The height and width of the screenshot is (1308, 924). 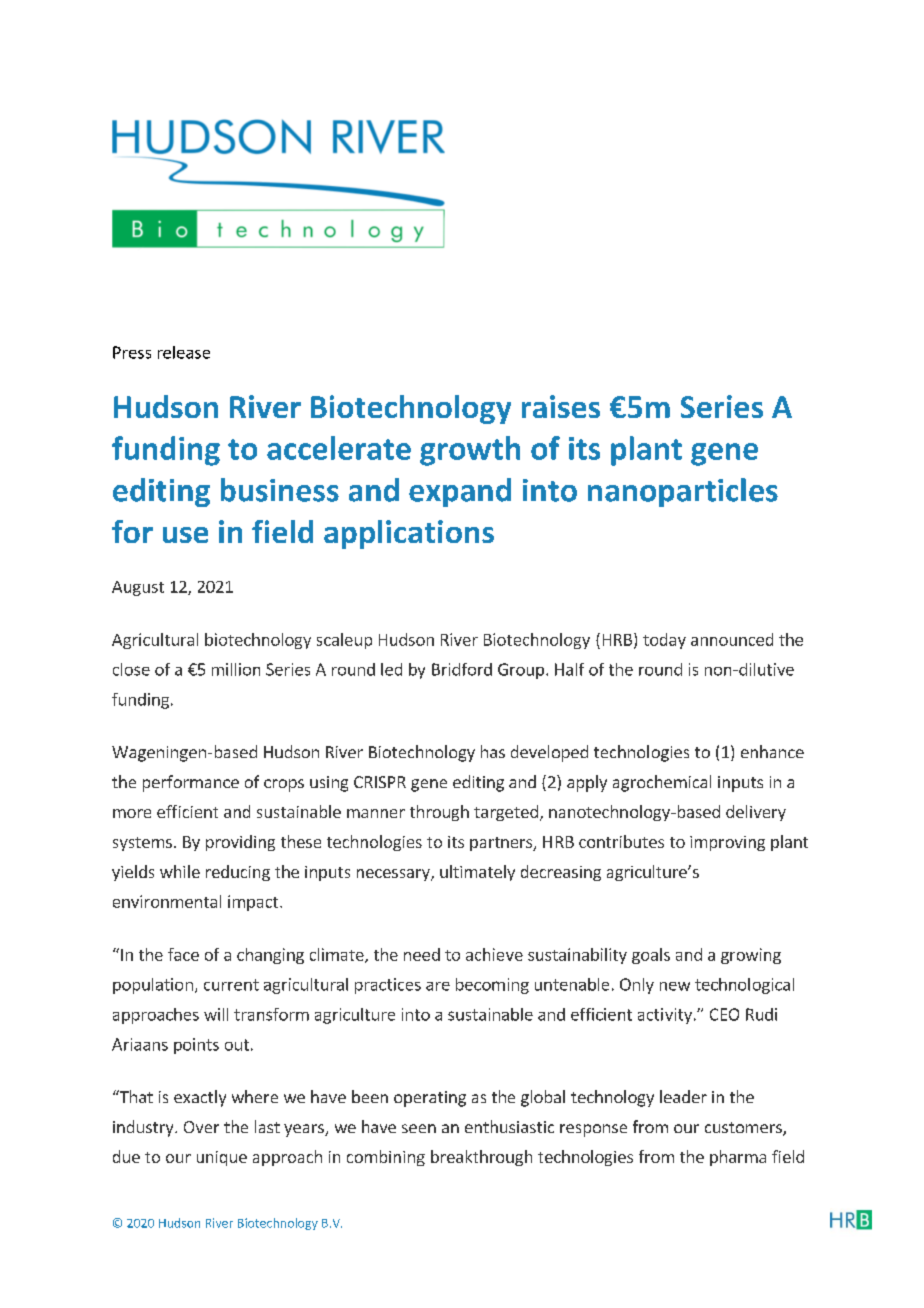 I want to click on goals, so click(x=651, y=956).
